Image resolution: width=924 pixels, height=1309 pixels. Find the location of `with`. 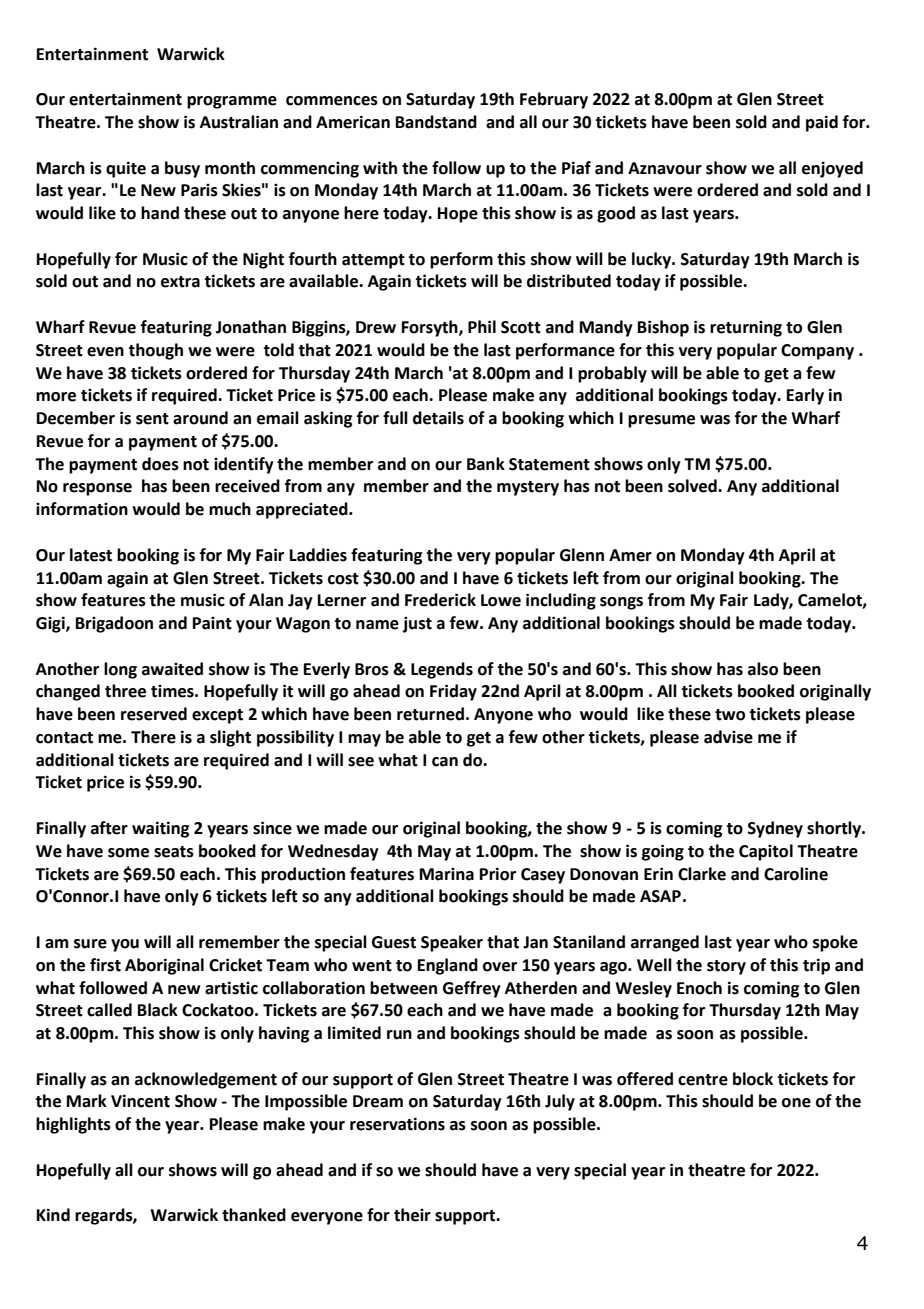

with is located at coordinates (380, 168).
